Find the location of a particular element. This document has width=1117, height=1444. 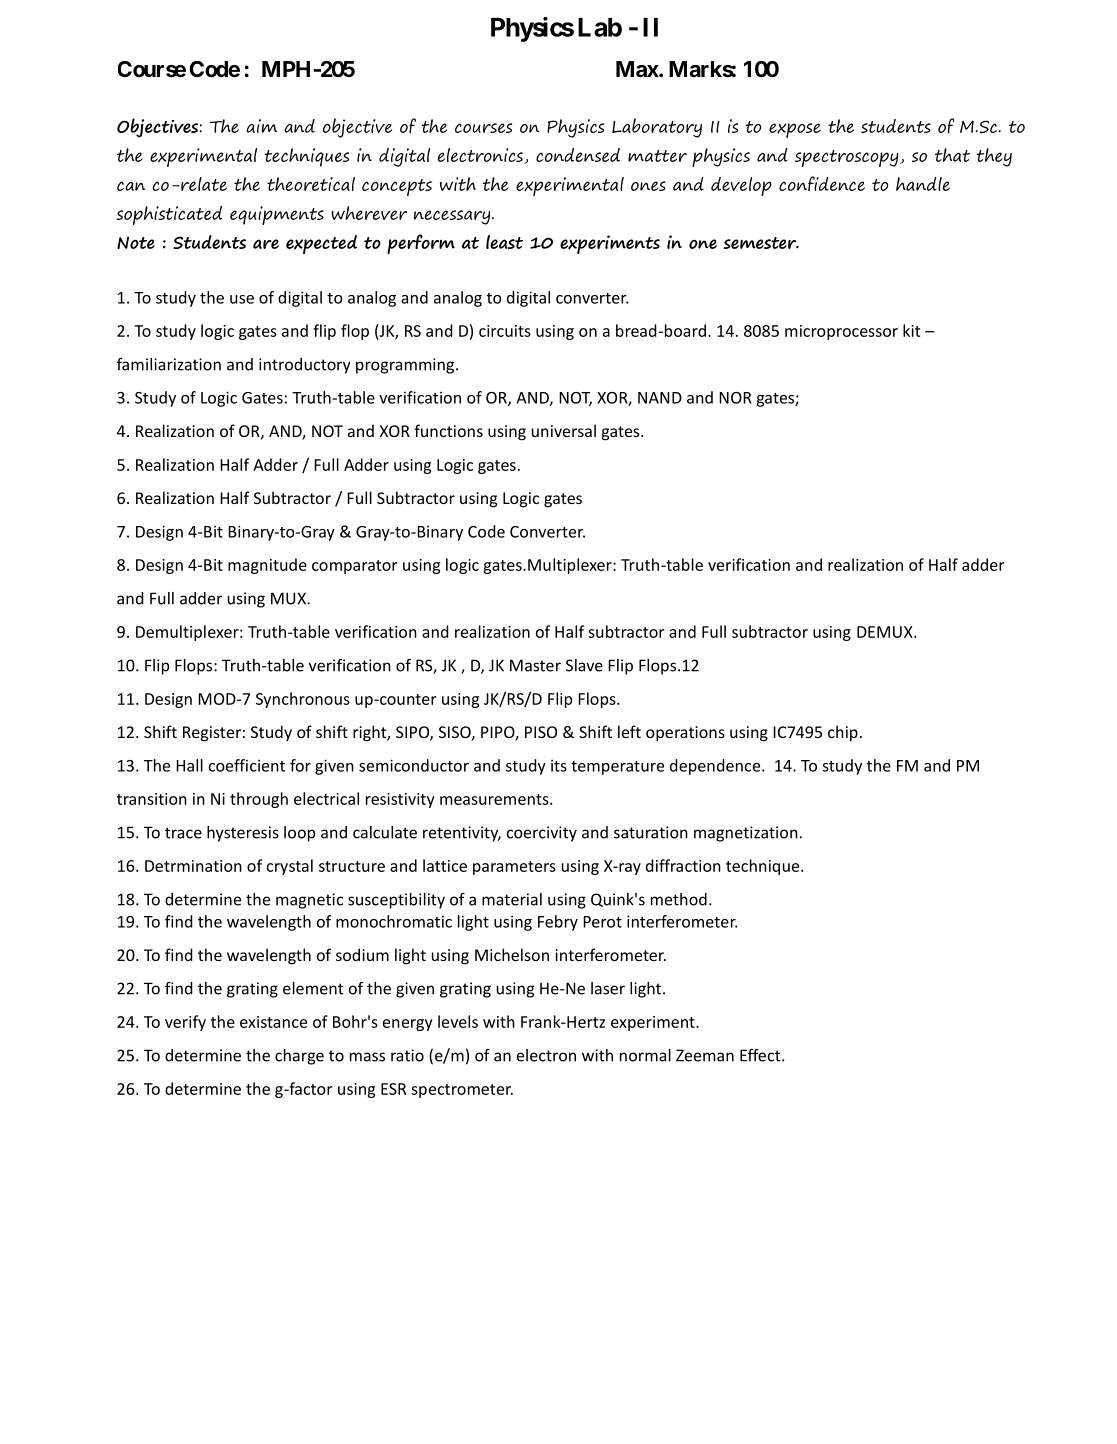

chip is located at coordinates (843, 733).
